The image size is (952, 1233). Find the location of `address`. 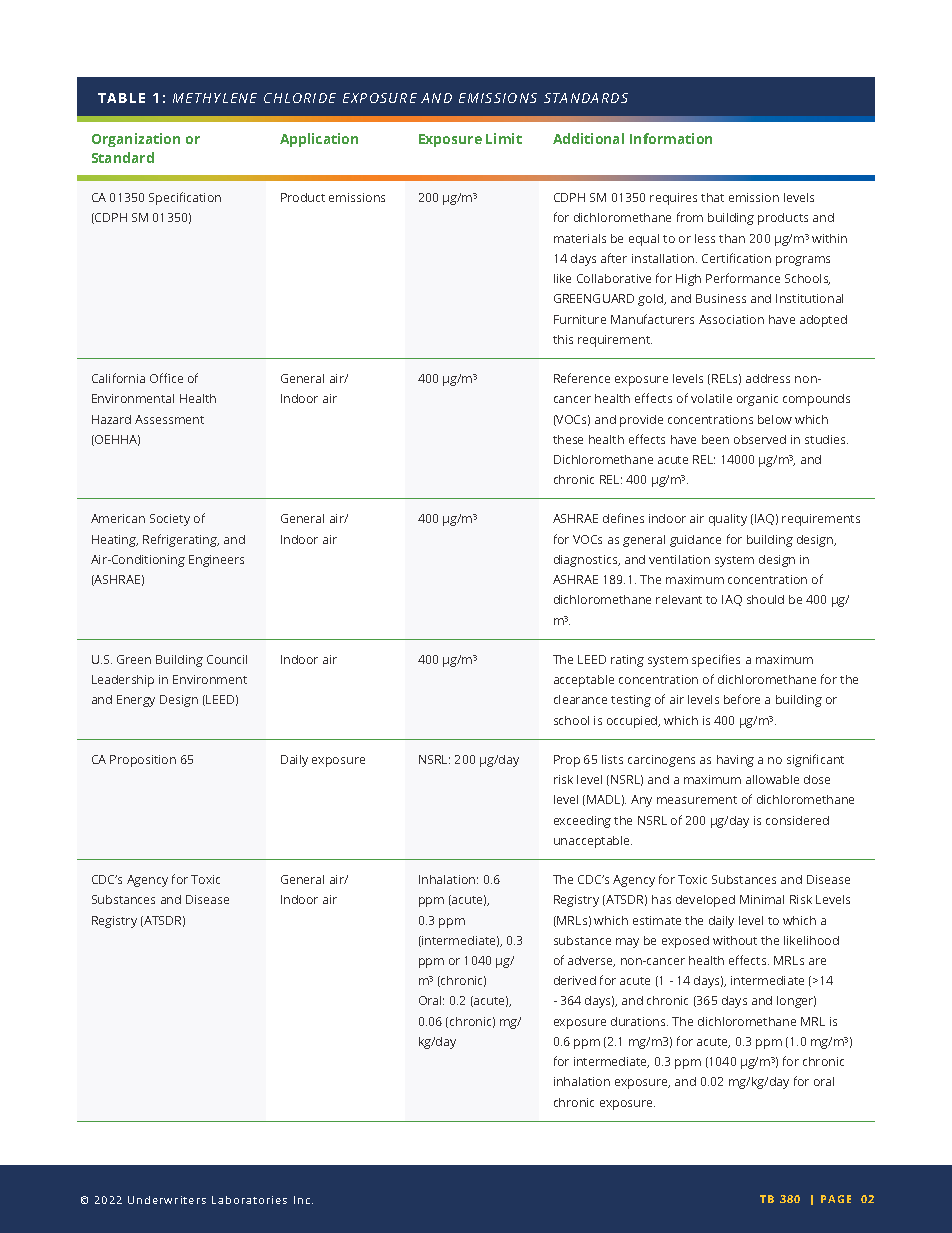

address is located at coordinates (768, 378).
